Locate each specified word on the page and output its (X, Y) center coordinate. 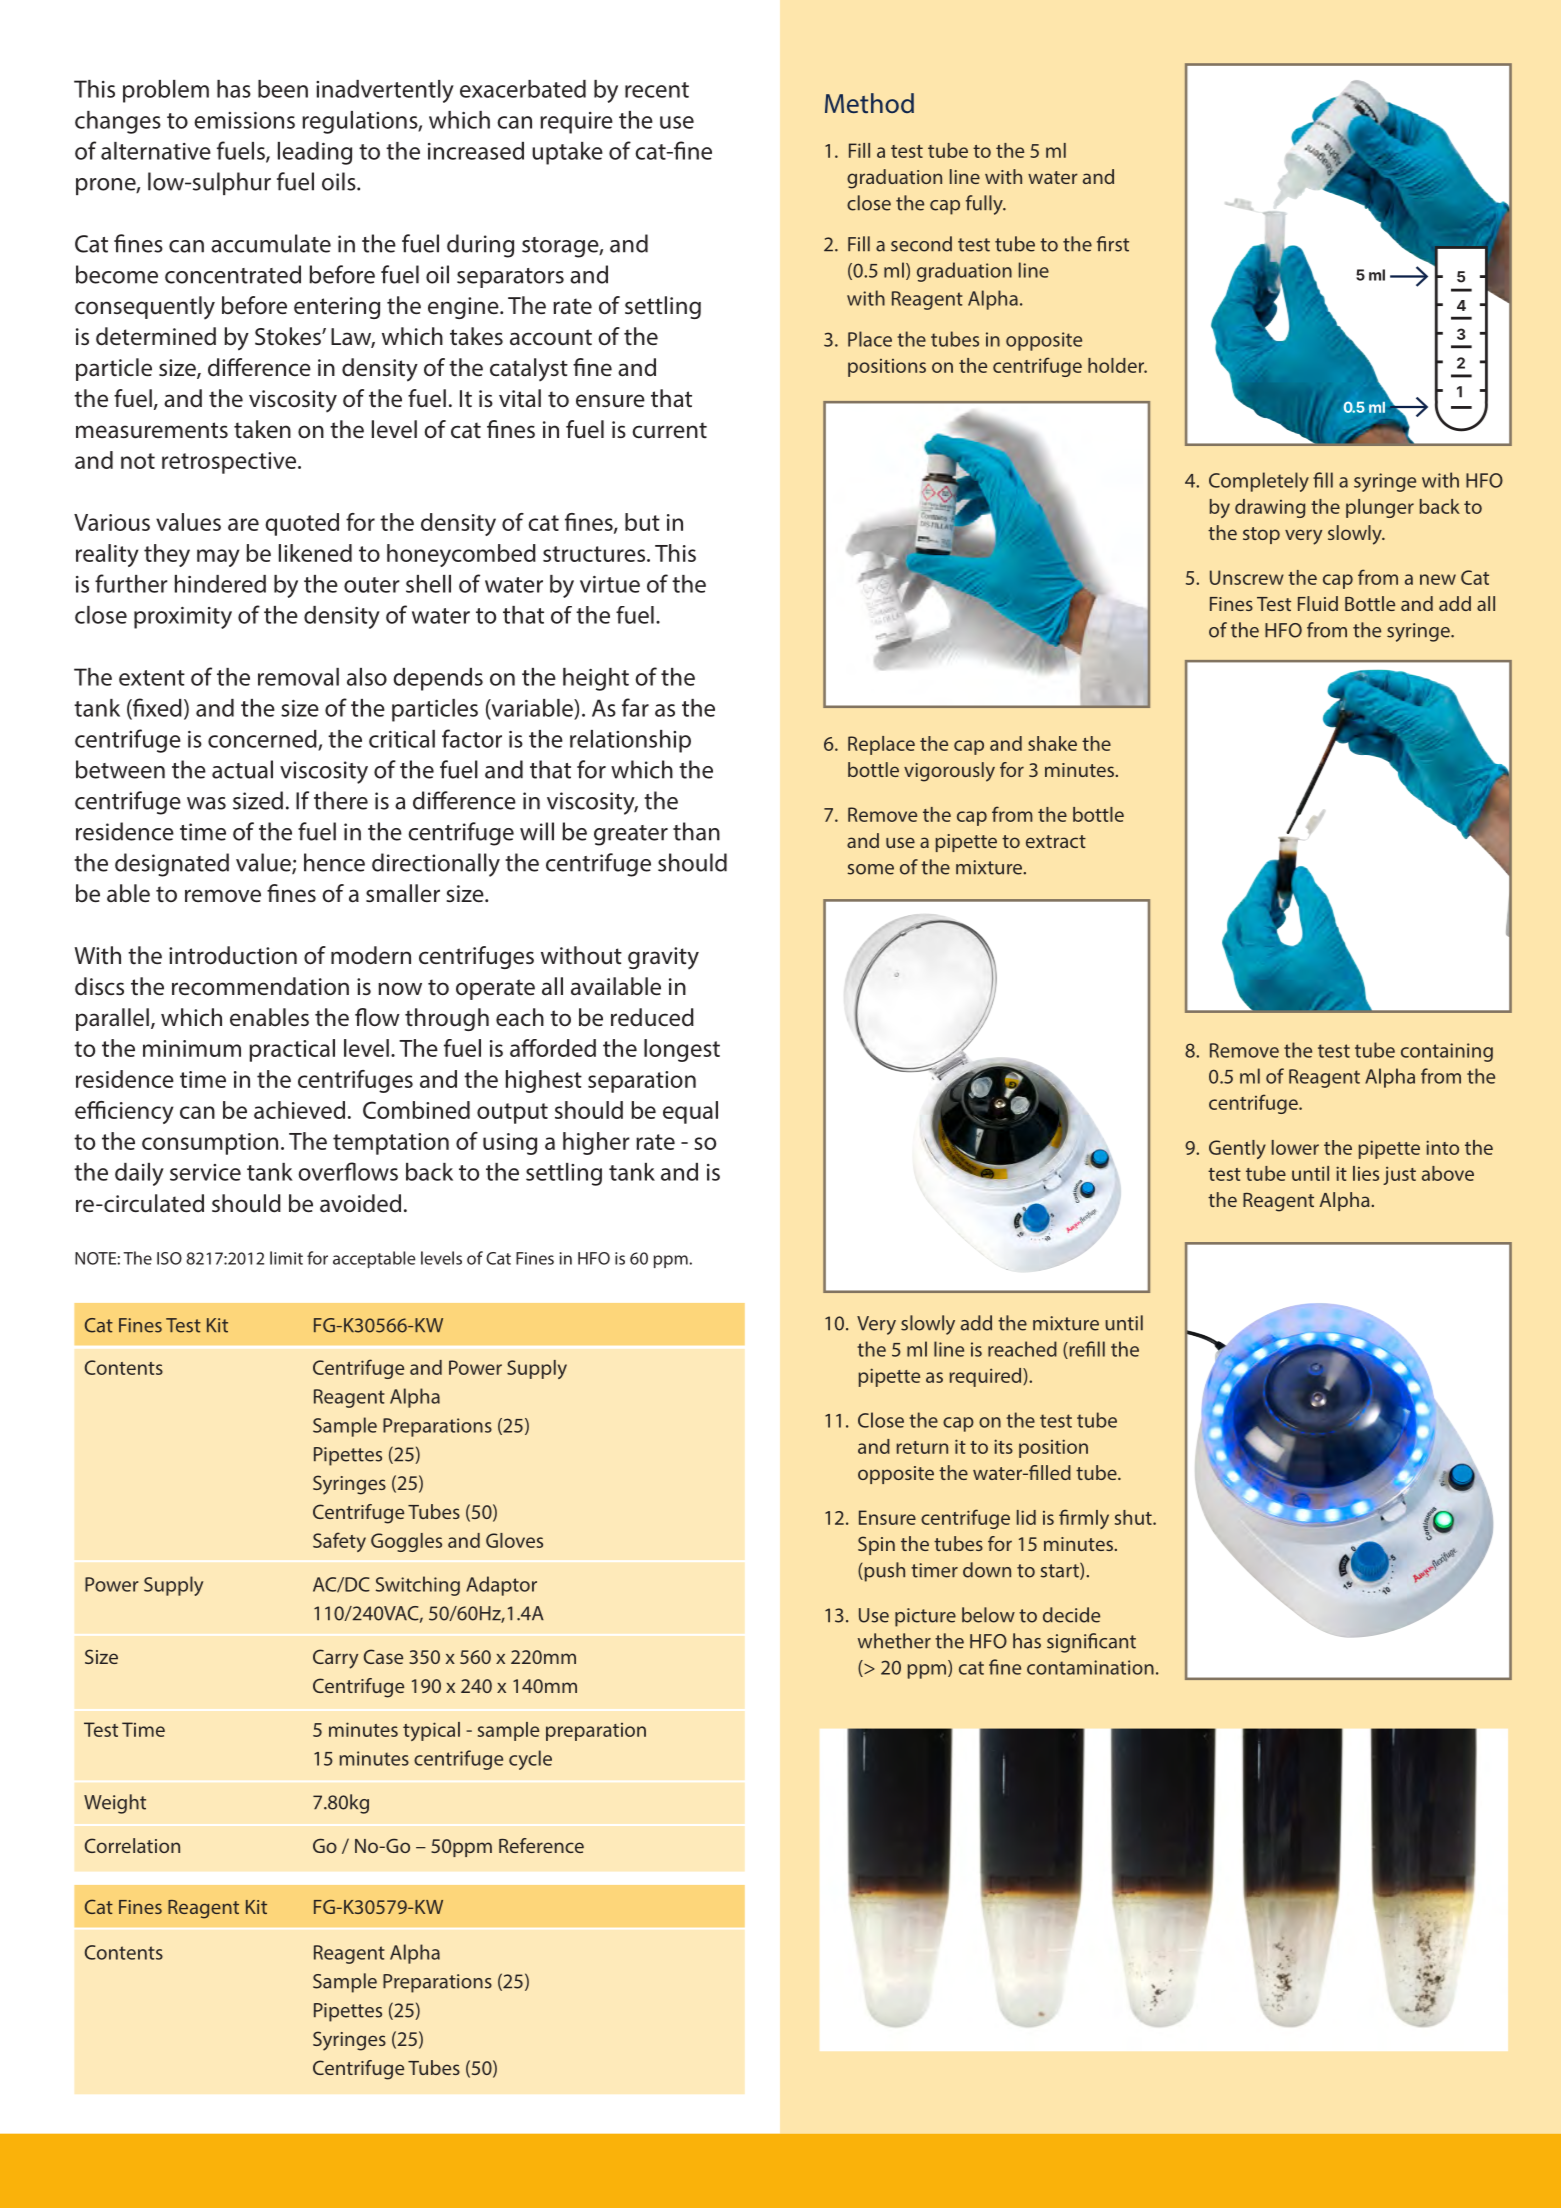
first (1113, 244)
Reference (541, 1845)
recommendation (260, 986)
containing (1447, 1052)
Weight (115, 1804)
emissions (244, 120)
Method (869, 103)
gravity (663, 958)
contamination (1090, 1667)
